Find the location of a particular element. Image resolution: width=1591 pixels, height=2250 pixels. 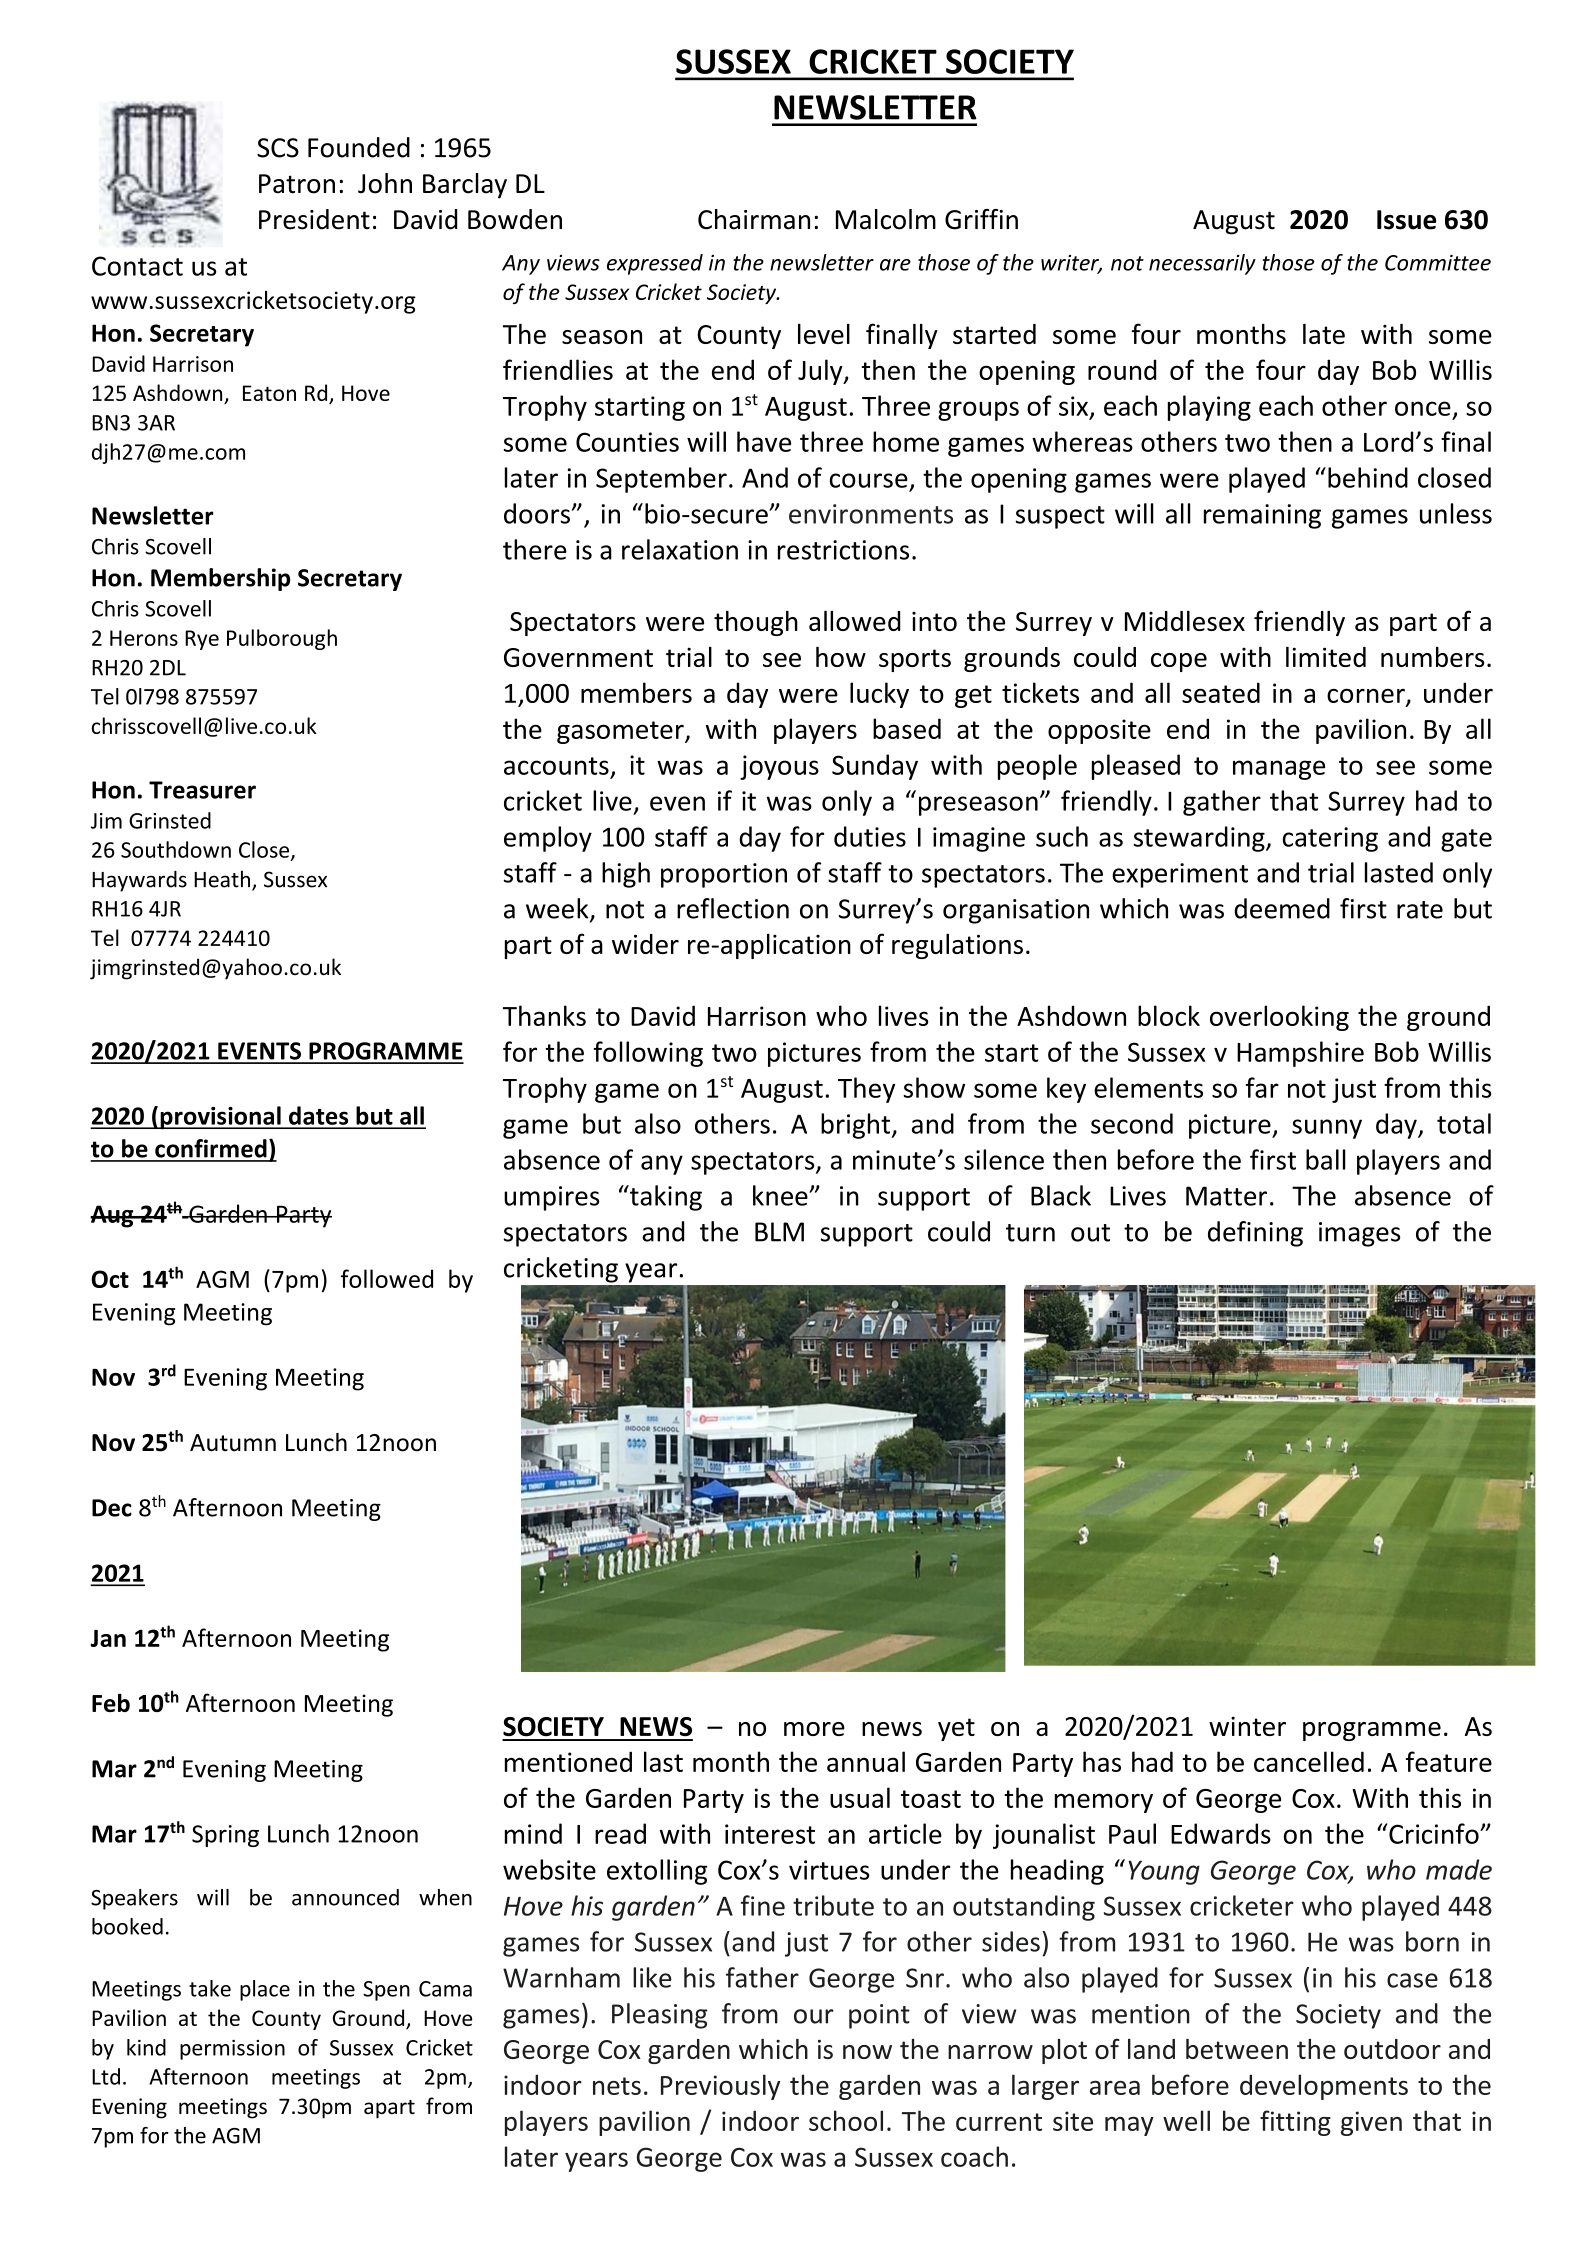

Rye is located at coordinates (202, 640).
